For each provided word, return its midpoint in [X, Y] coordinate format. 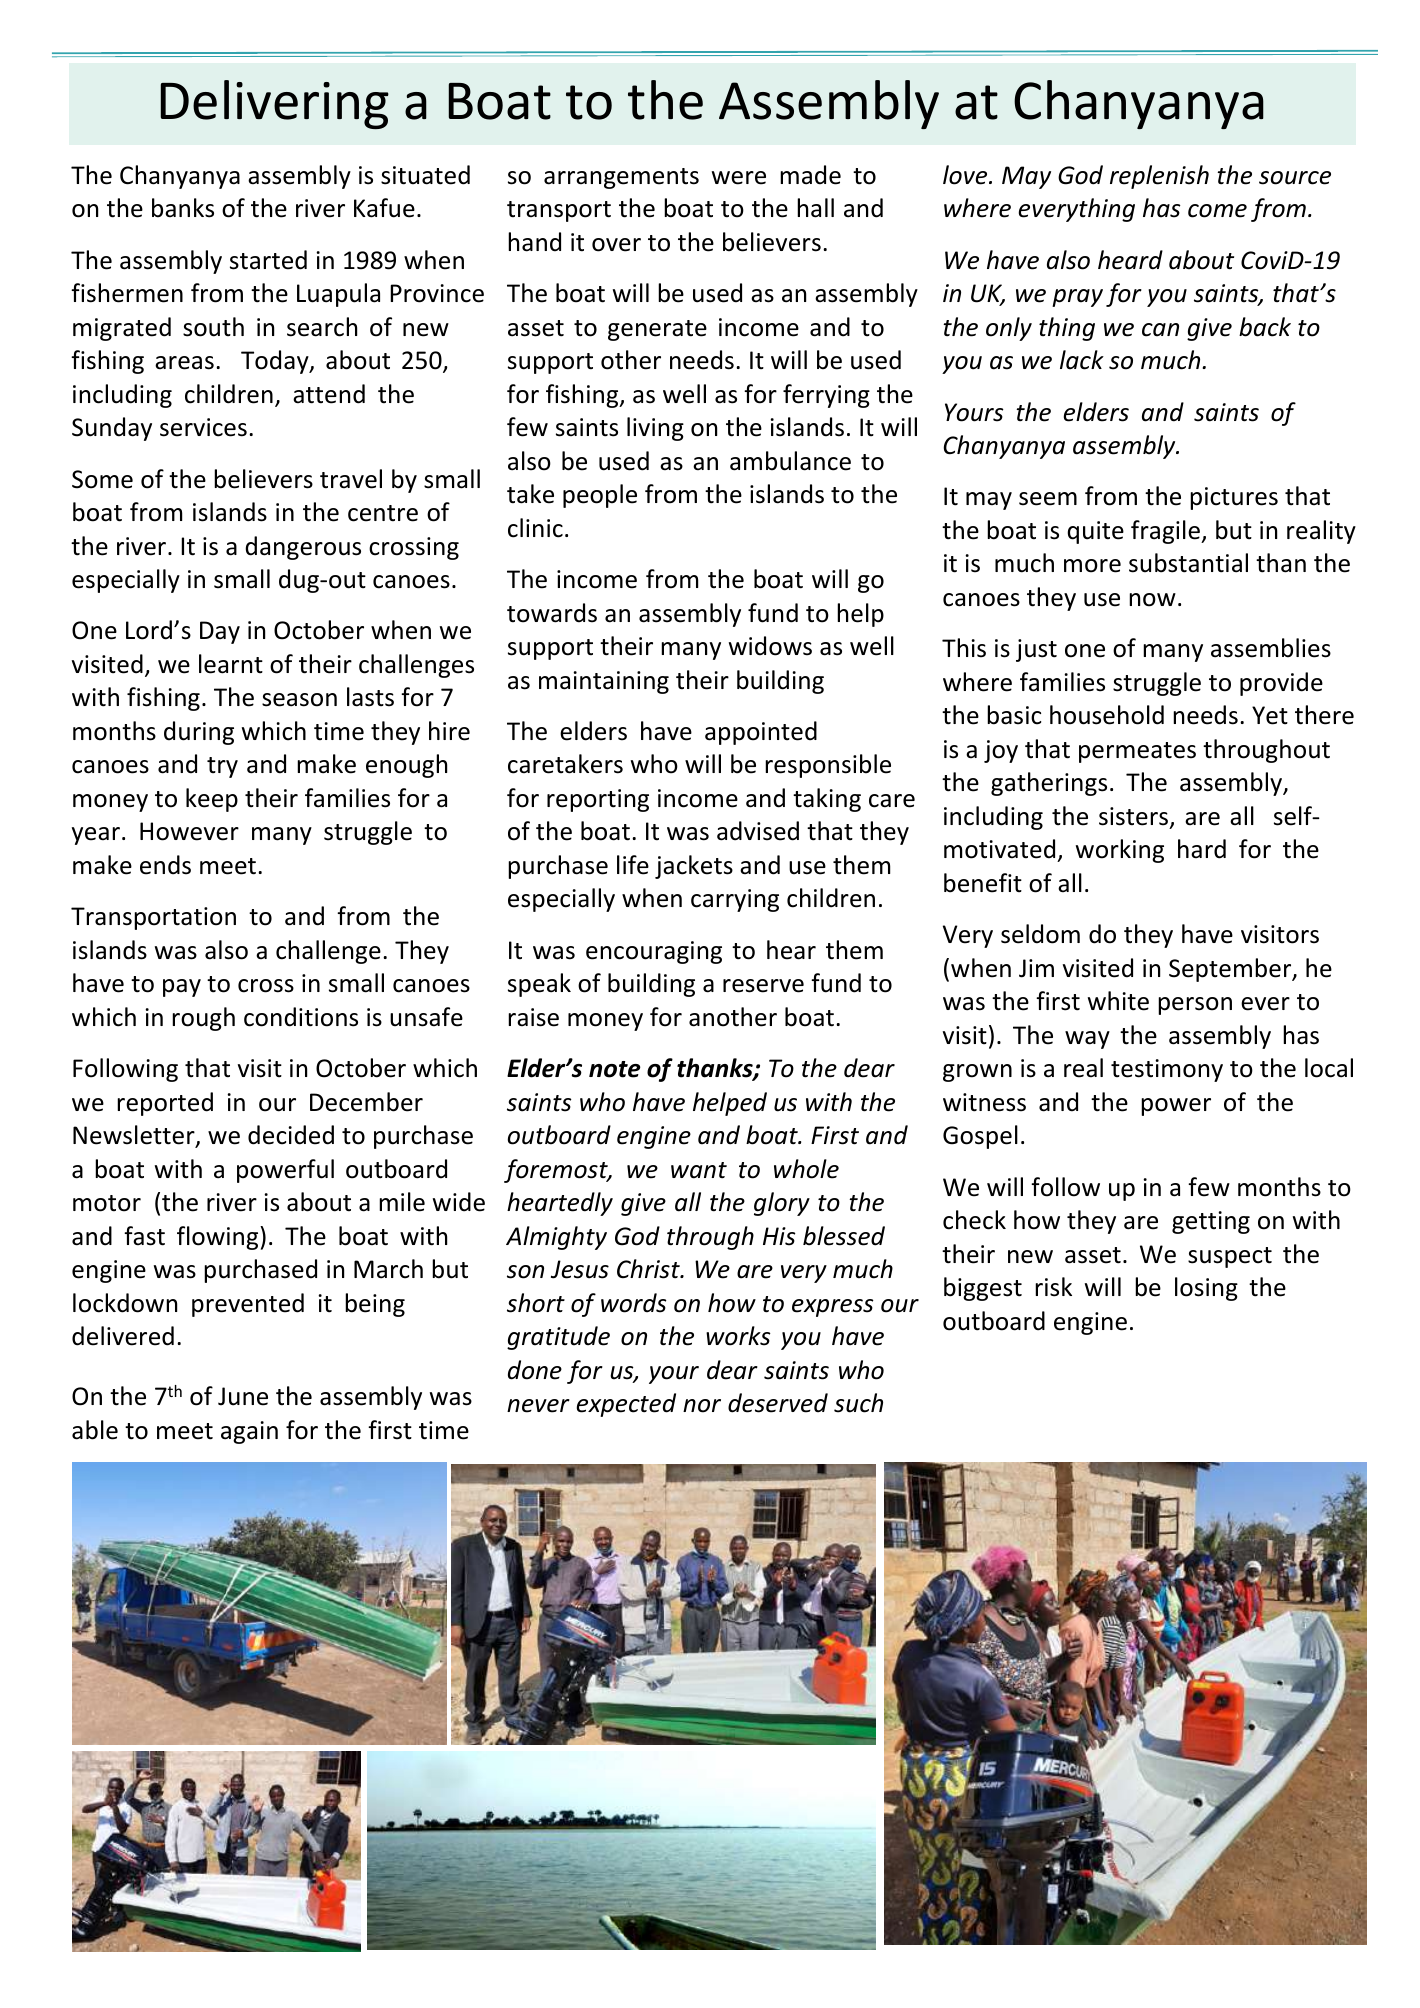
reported [165, 1104]
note [615, 1069]
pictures [1234, 498]
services [203, 427]
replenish [1159, 177]
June [243, 1396]
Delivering [275, 104]
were [739, 178]
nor [702, 1406]
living [655, 429]
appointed [761, 733]
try [222, 767]
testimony [1167, 1070]
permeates [1137, 752]
